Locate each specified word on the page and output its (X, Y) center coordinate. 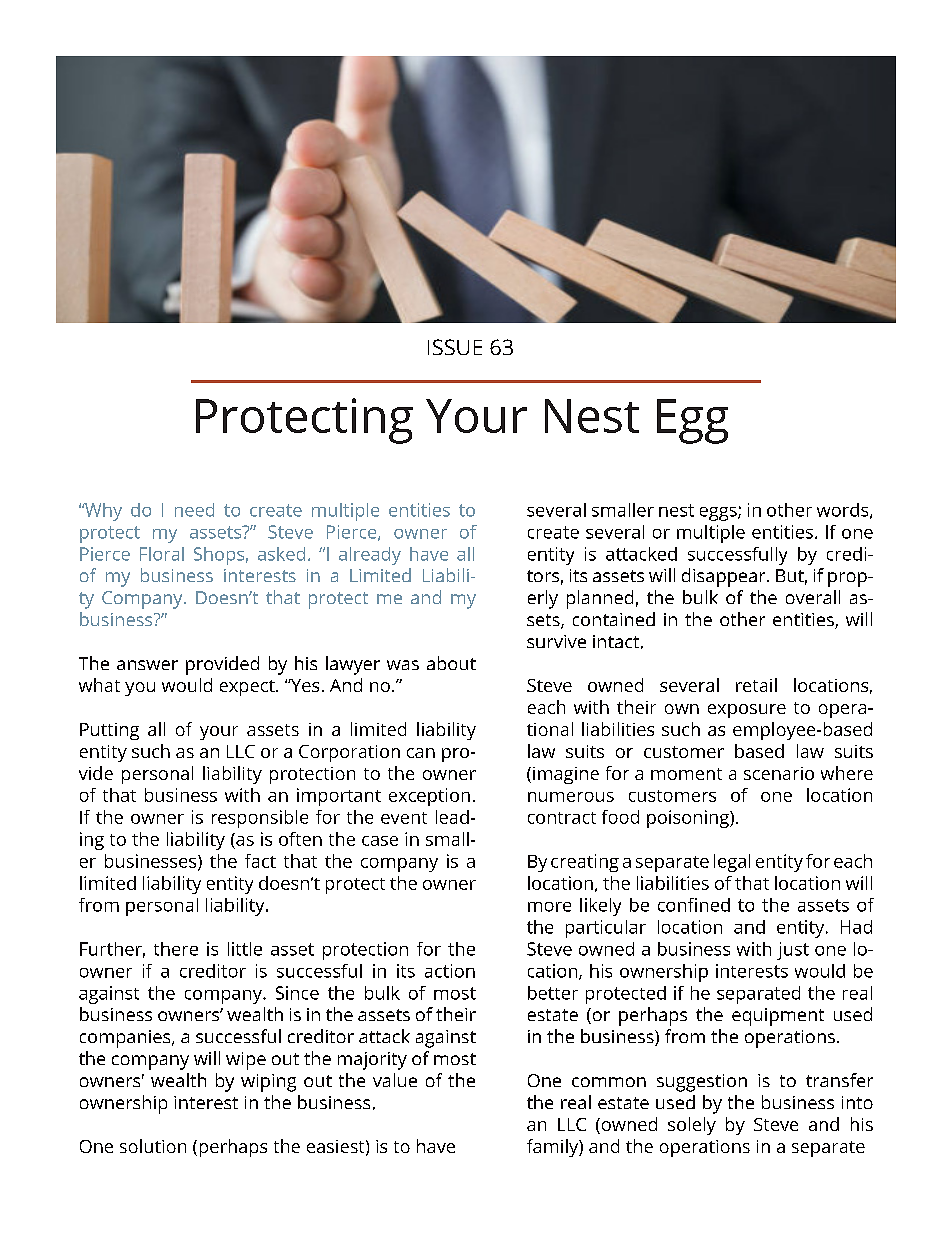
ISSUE (455, 347)
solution (153, 1146)
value (395, 1080)
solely (692, 1126)
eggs (719, 514)
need (194, 510)
